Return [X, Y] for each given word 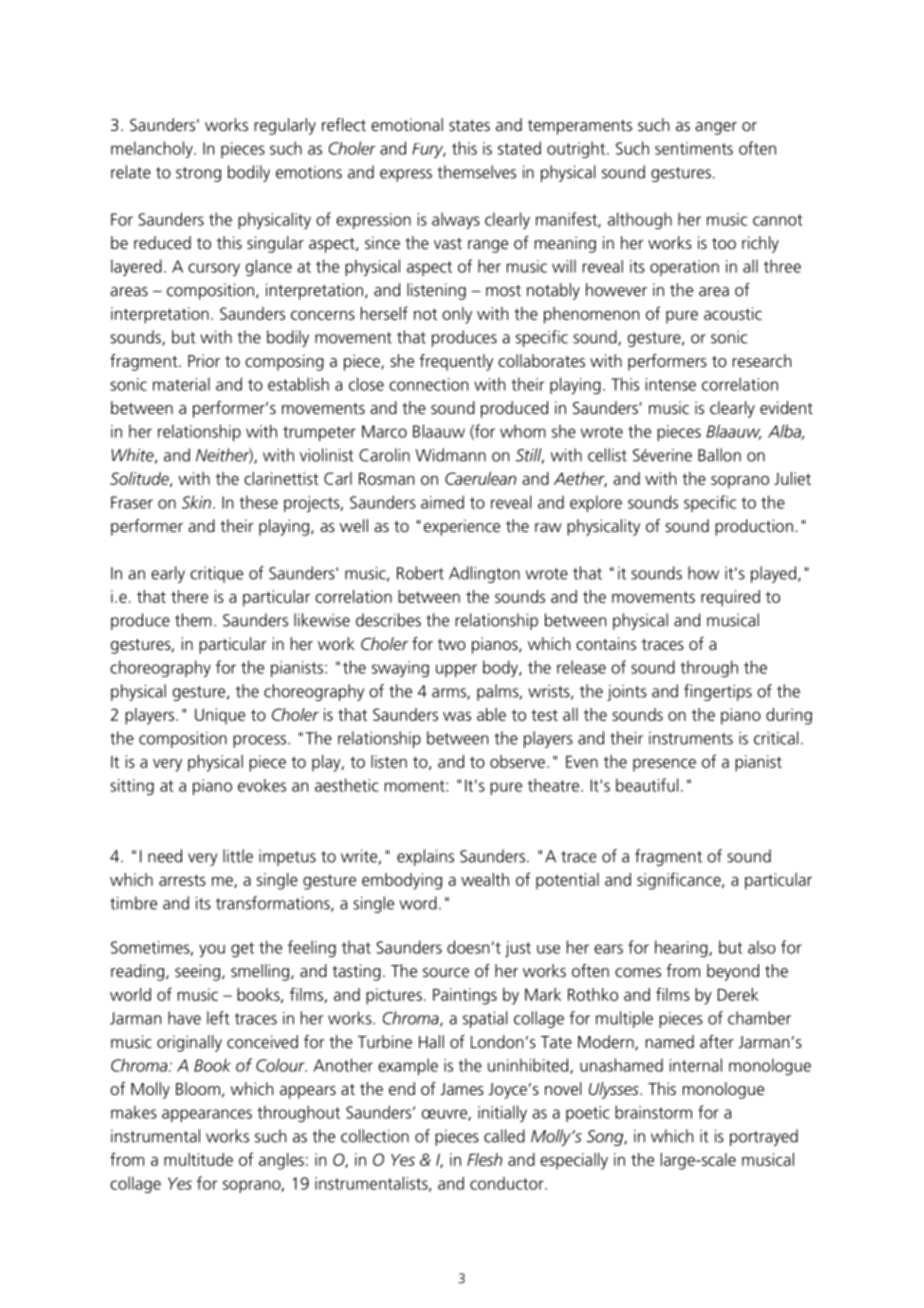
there [189, 596]
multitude [198, 1159]
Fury [429, 150]
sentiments [694, 148]
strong [198, 174]
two [452, 644]
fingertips [718, 692]
